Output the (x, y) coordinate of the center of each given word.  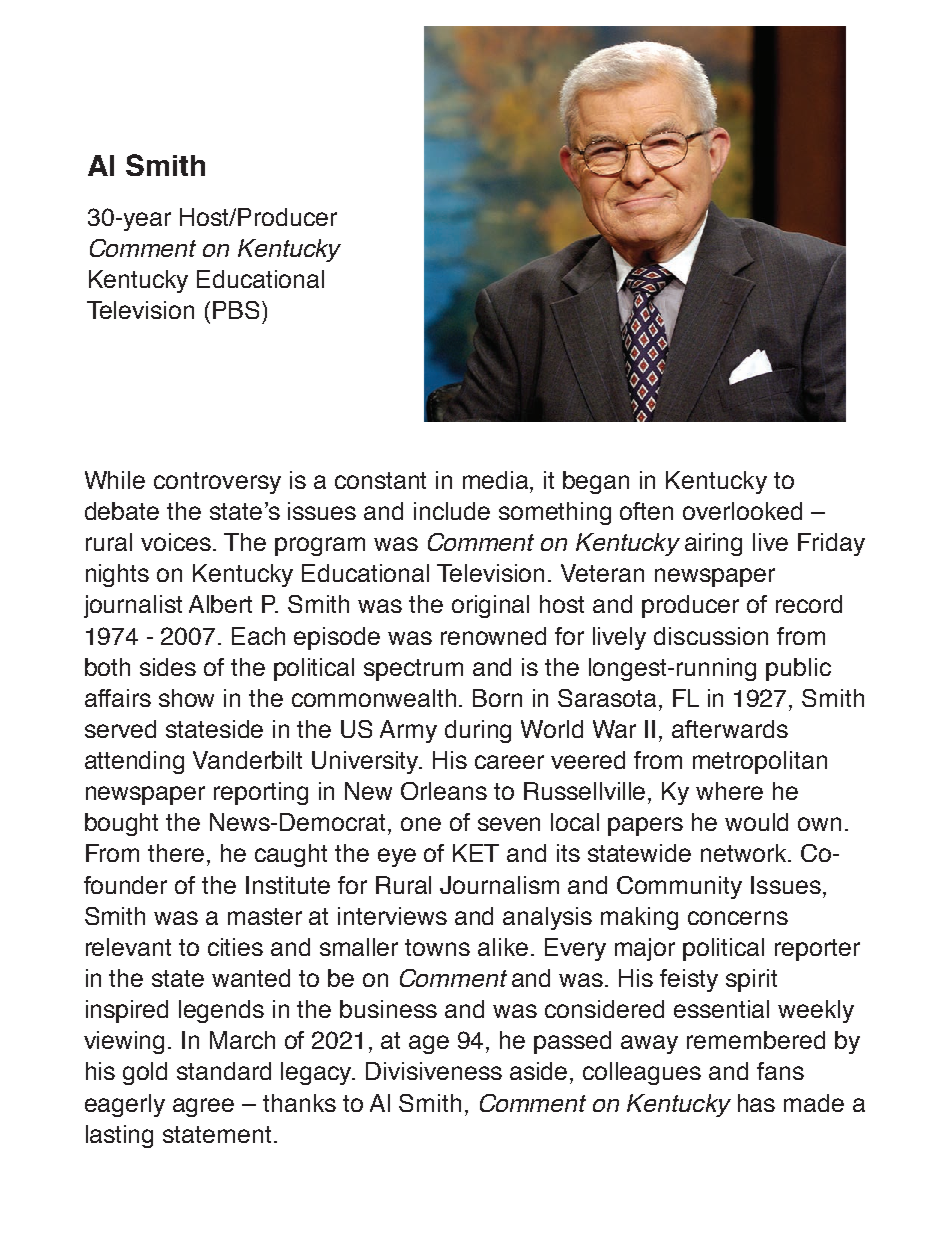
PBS (238, 310)
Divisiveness (434, 1071)
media (497, 480)
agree (203, 1107)
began (596, 482)
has (756, 1103)
